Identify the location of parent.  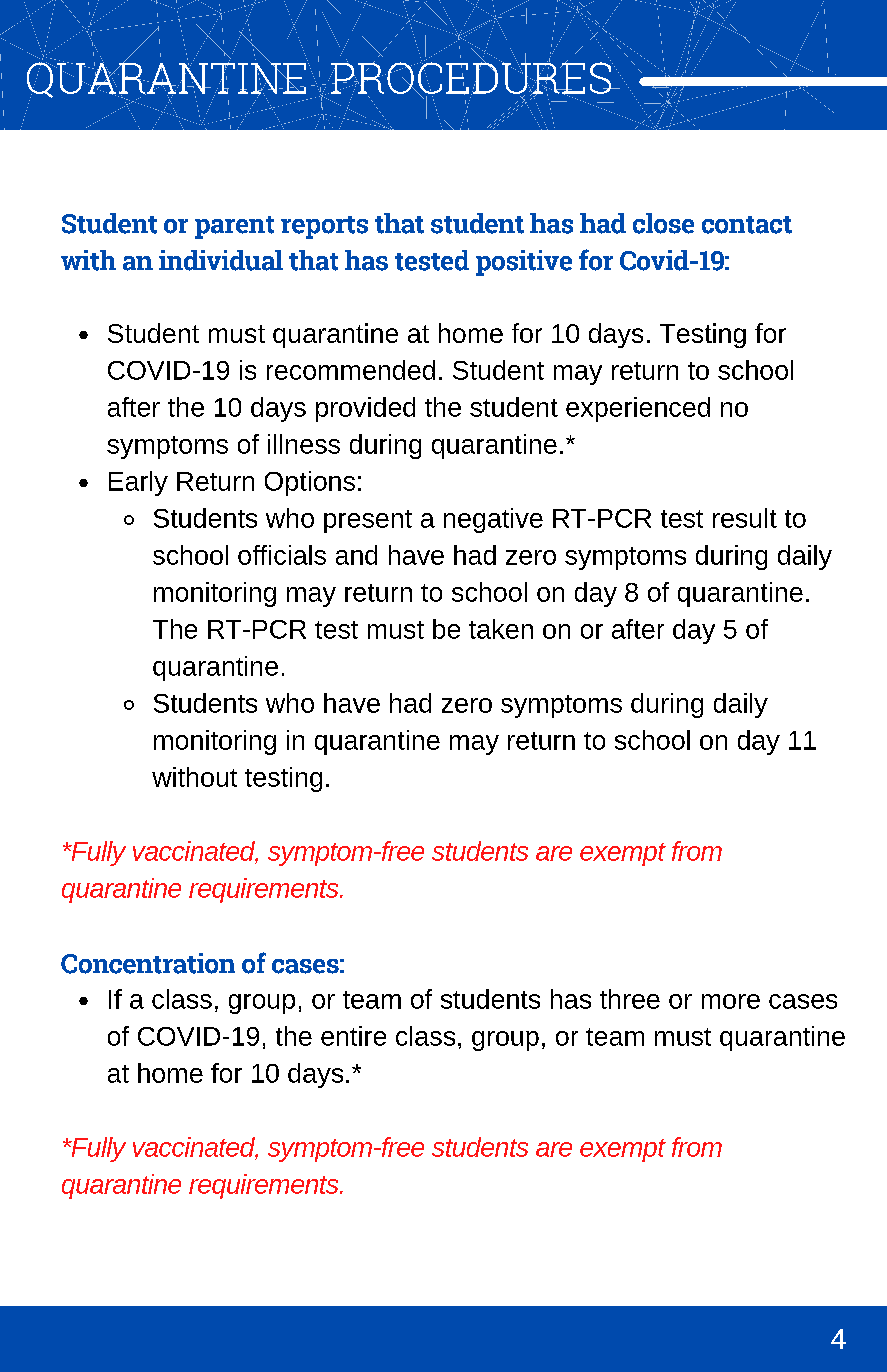
(234, 227).
